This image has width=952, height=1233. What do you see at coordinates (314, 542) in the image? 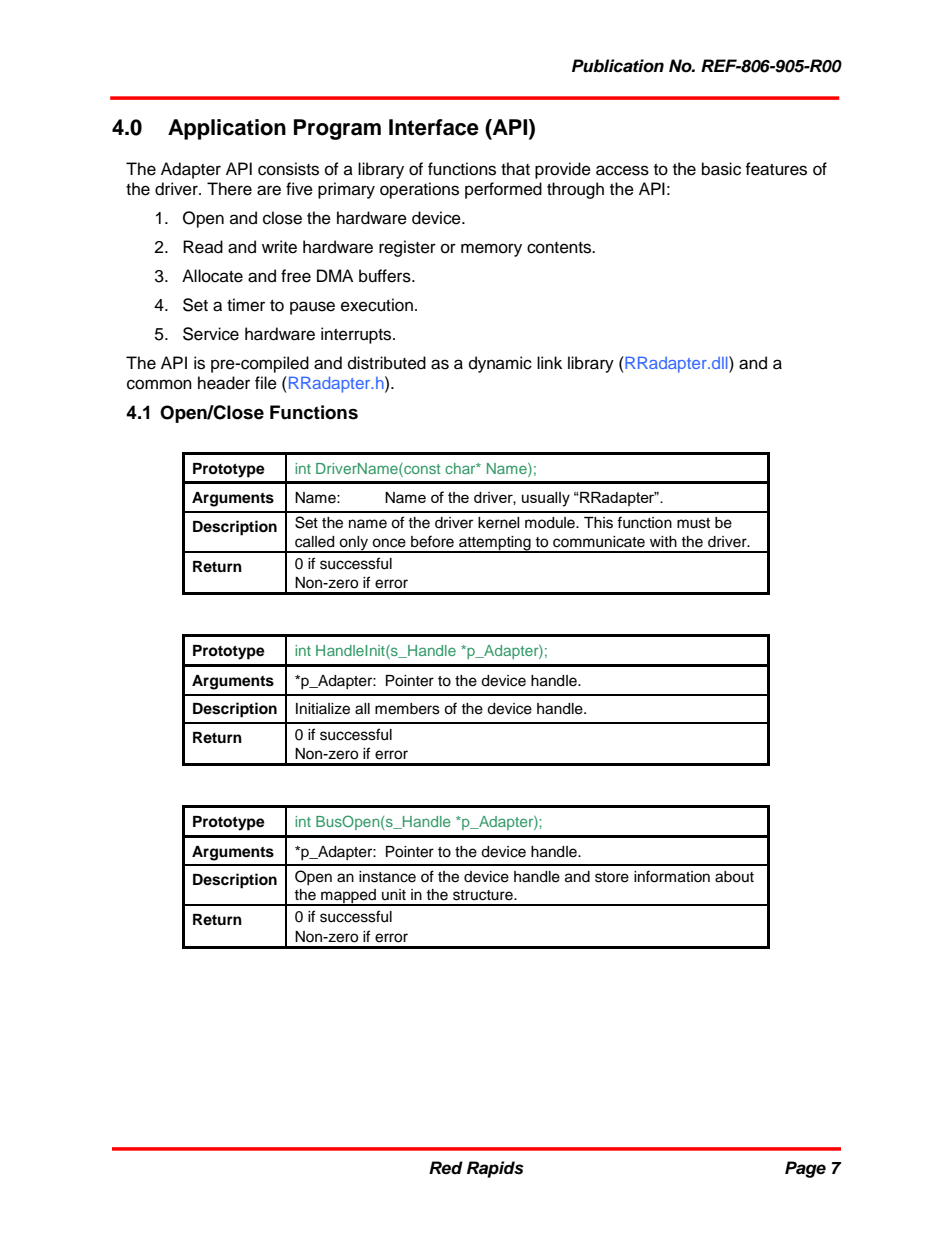
I see `called` at bounding box center [314, 542].
